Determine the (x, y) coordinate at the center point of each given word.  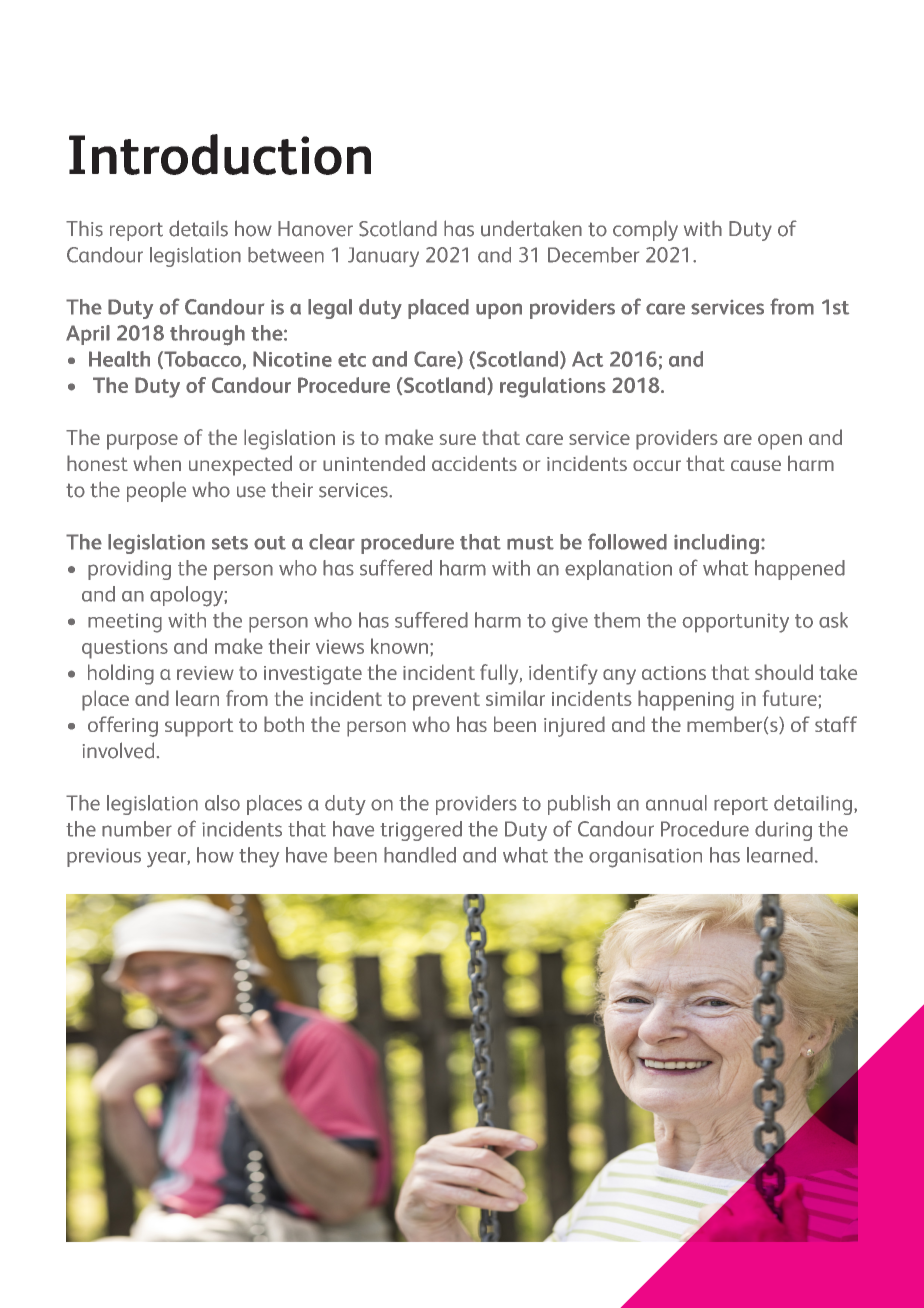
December (593, 255)
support (199, 727)
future (791, 698)
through (207, 335)
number (137, 829)
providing (129, 570)
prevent (446, 701)
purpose (142, 442)
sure (458, 439)
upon (499, 311)
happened (800, 570)
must (530, 543)
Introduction (220, 154)
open (780, 442)
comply (645, 230)
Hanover (315, 229)
